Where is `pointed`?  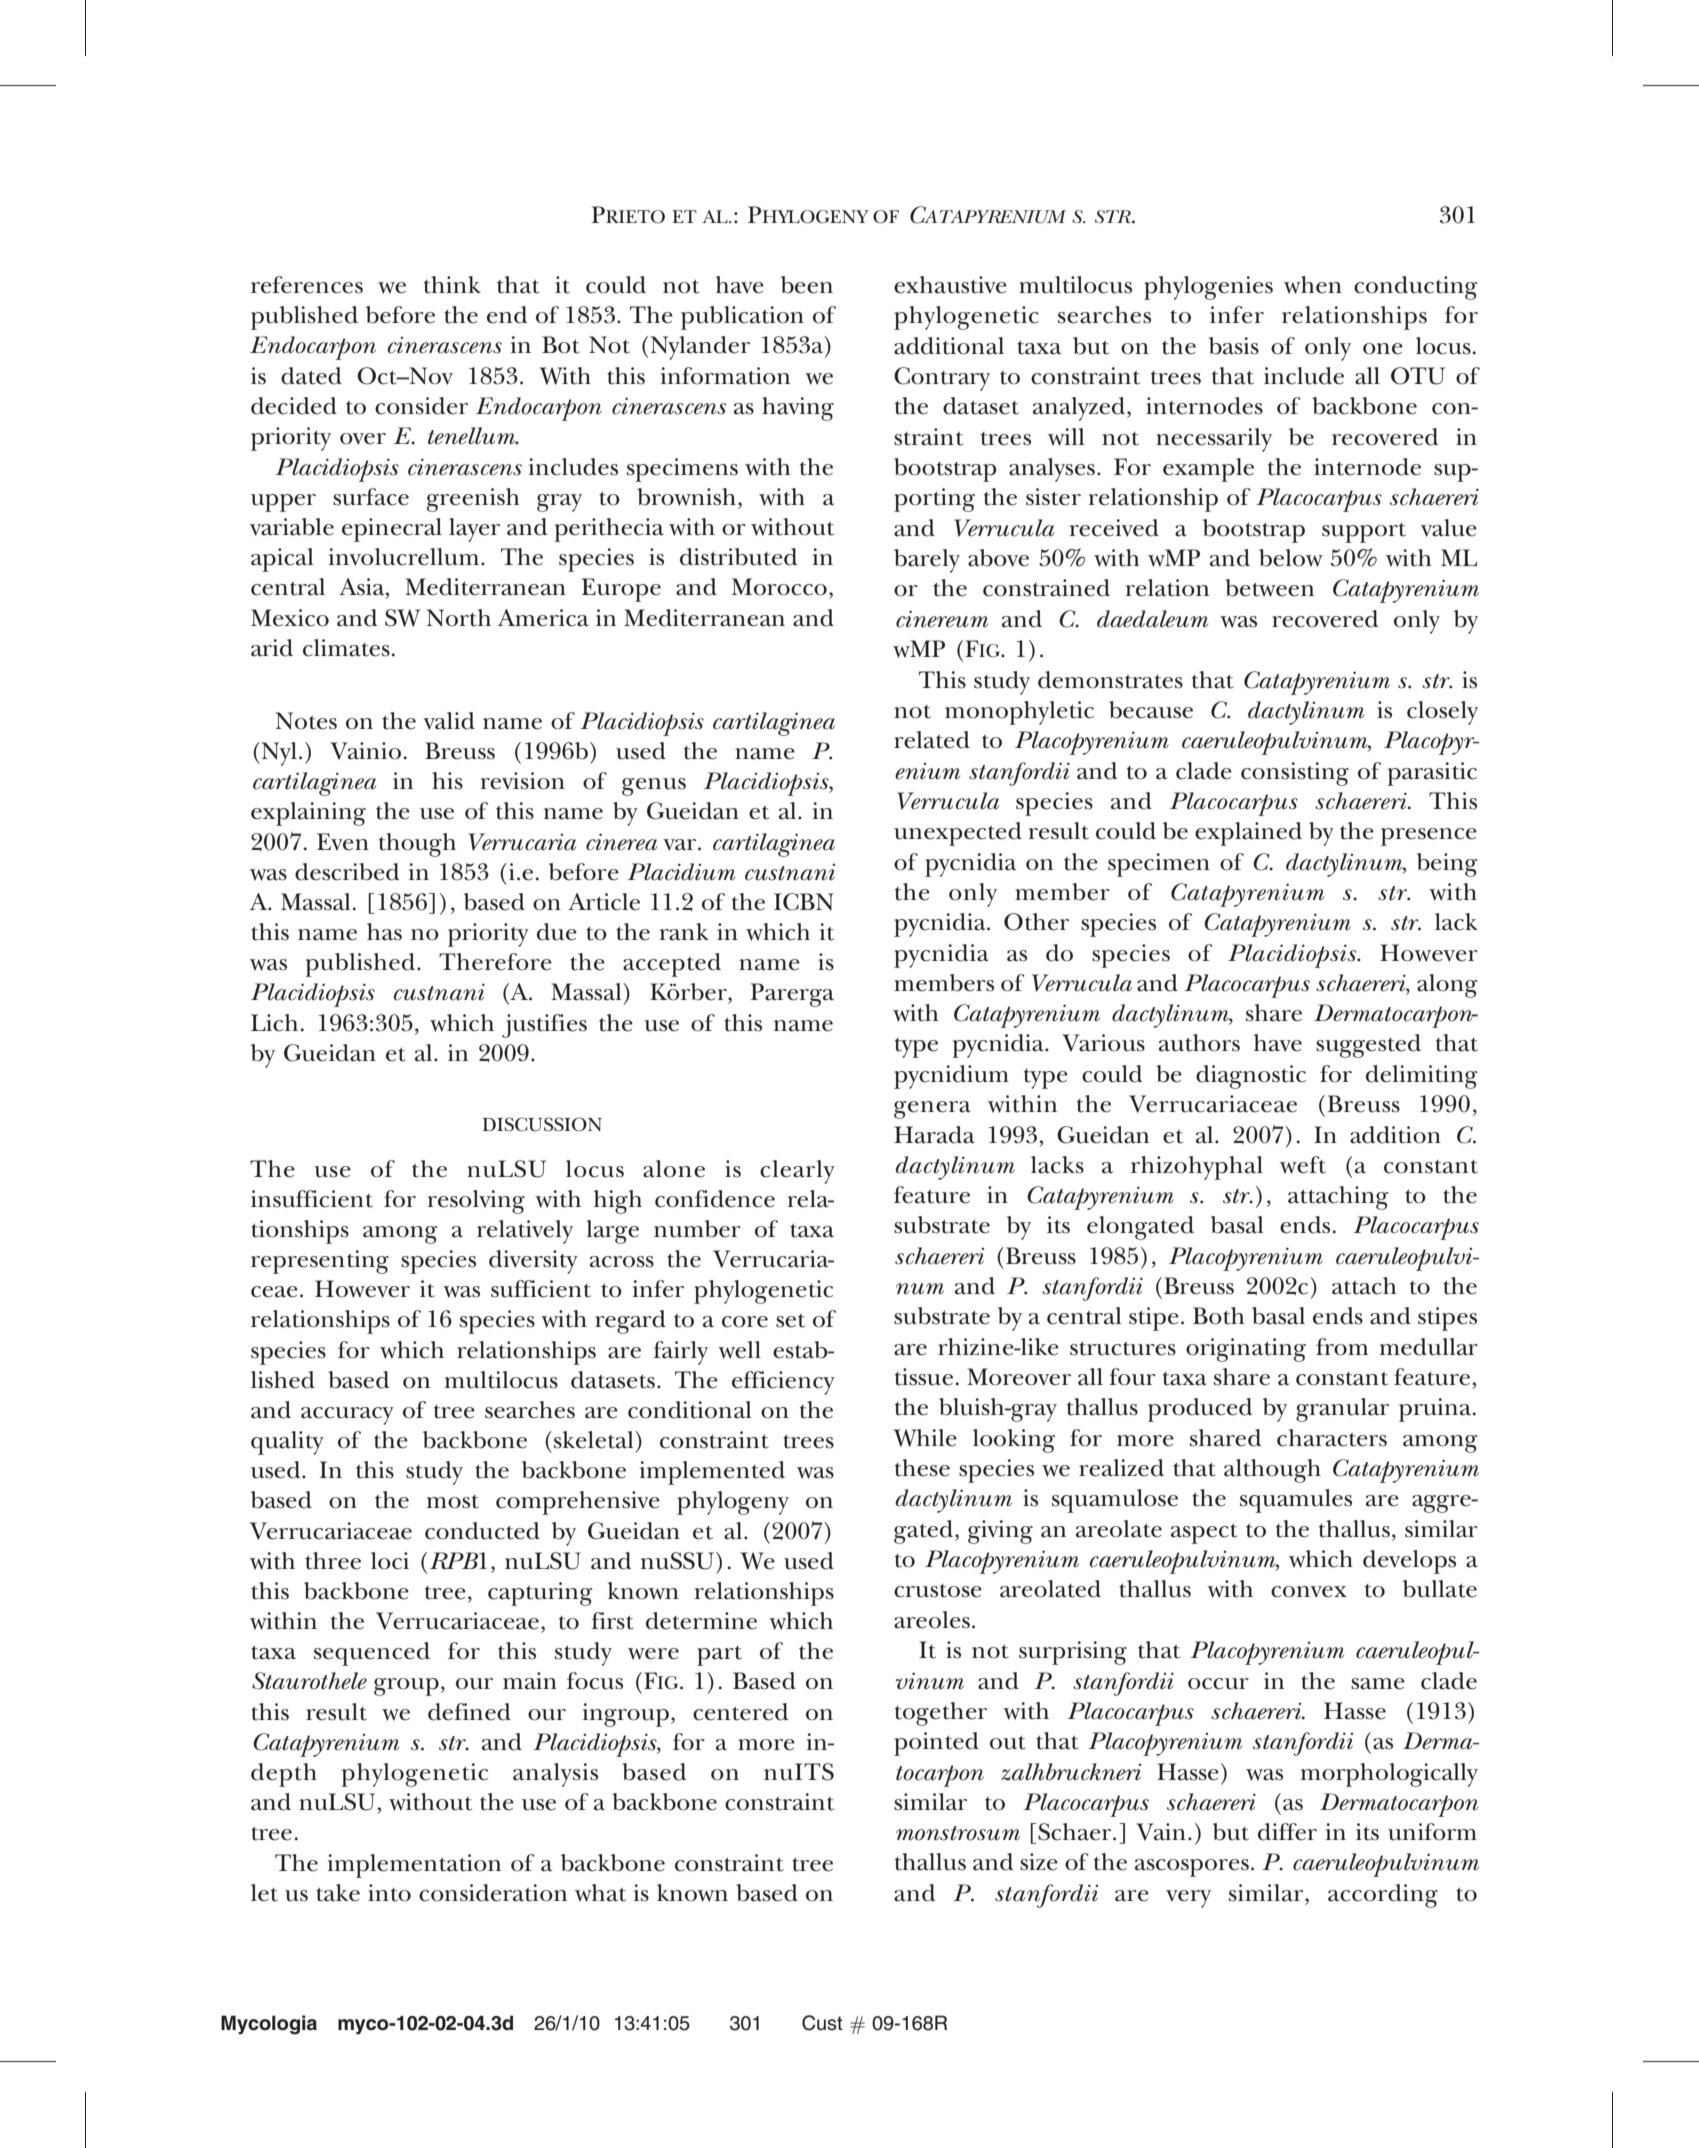 pointed is located at coordinates (936, 1744).
